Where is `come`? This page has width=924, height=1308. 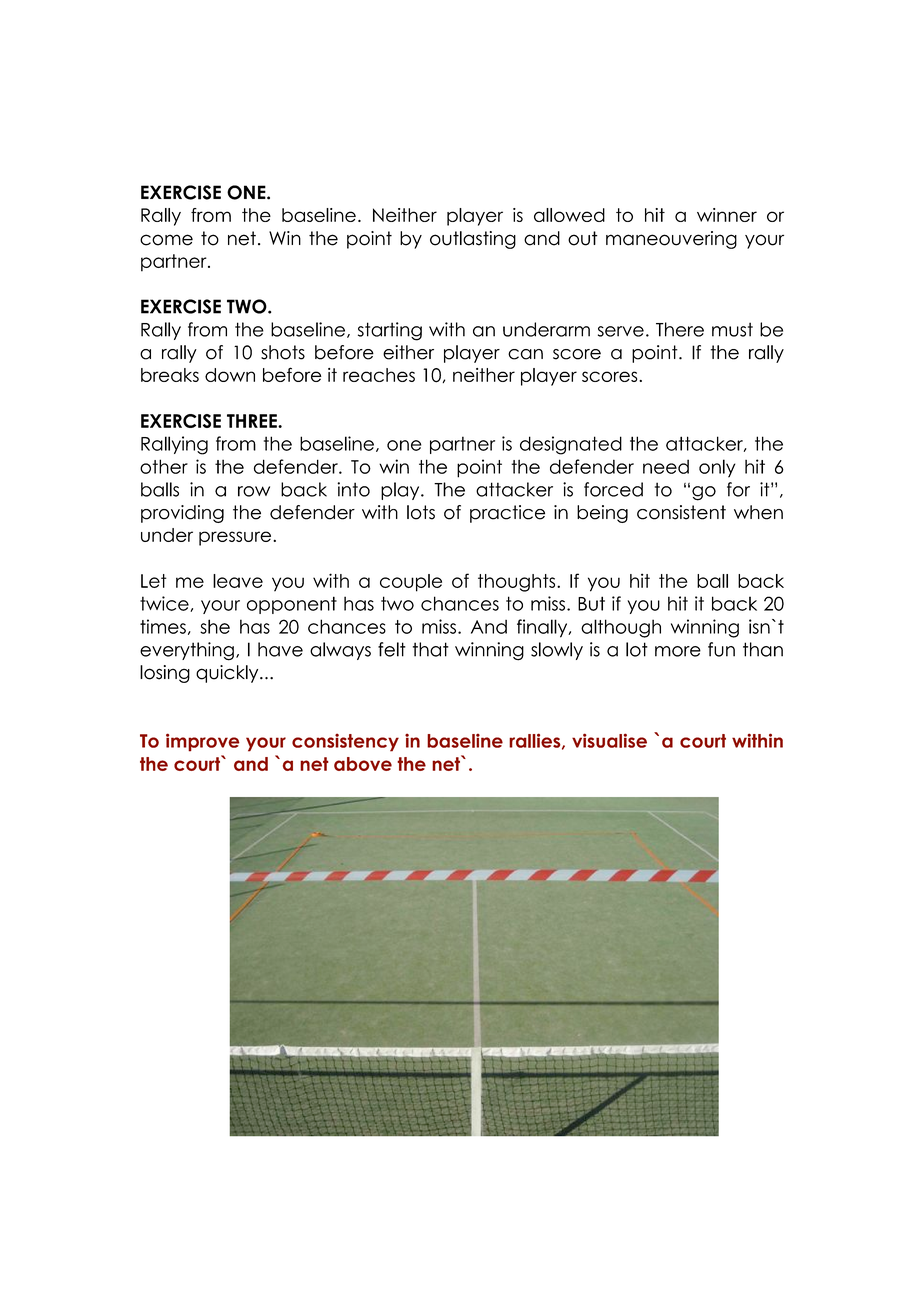 come is located at coordinates (166, 240).
